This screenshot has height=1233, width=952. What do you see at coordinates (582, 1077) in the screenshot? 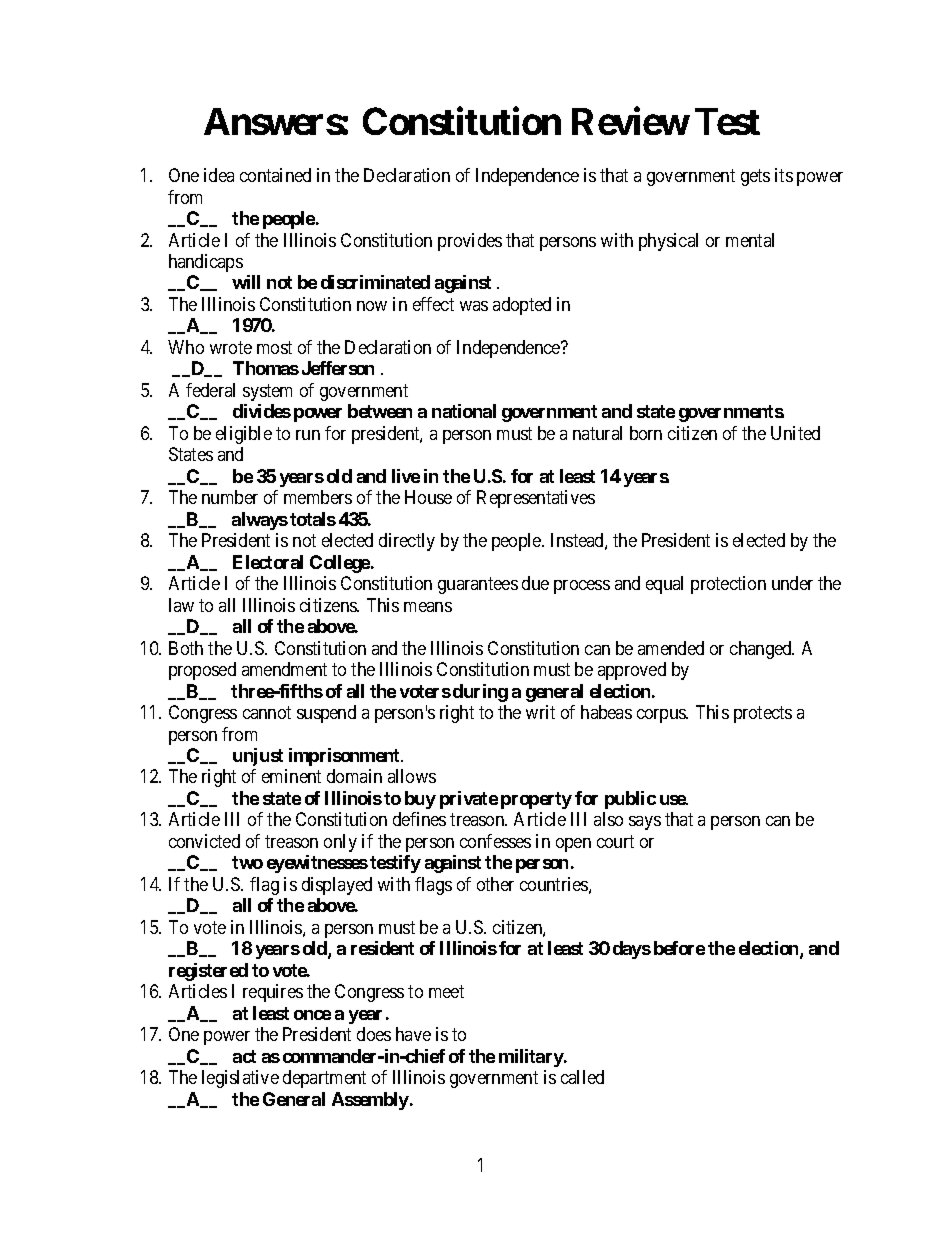
I see `called` at bounding box center [582, 1077].
